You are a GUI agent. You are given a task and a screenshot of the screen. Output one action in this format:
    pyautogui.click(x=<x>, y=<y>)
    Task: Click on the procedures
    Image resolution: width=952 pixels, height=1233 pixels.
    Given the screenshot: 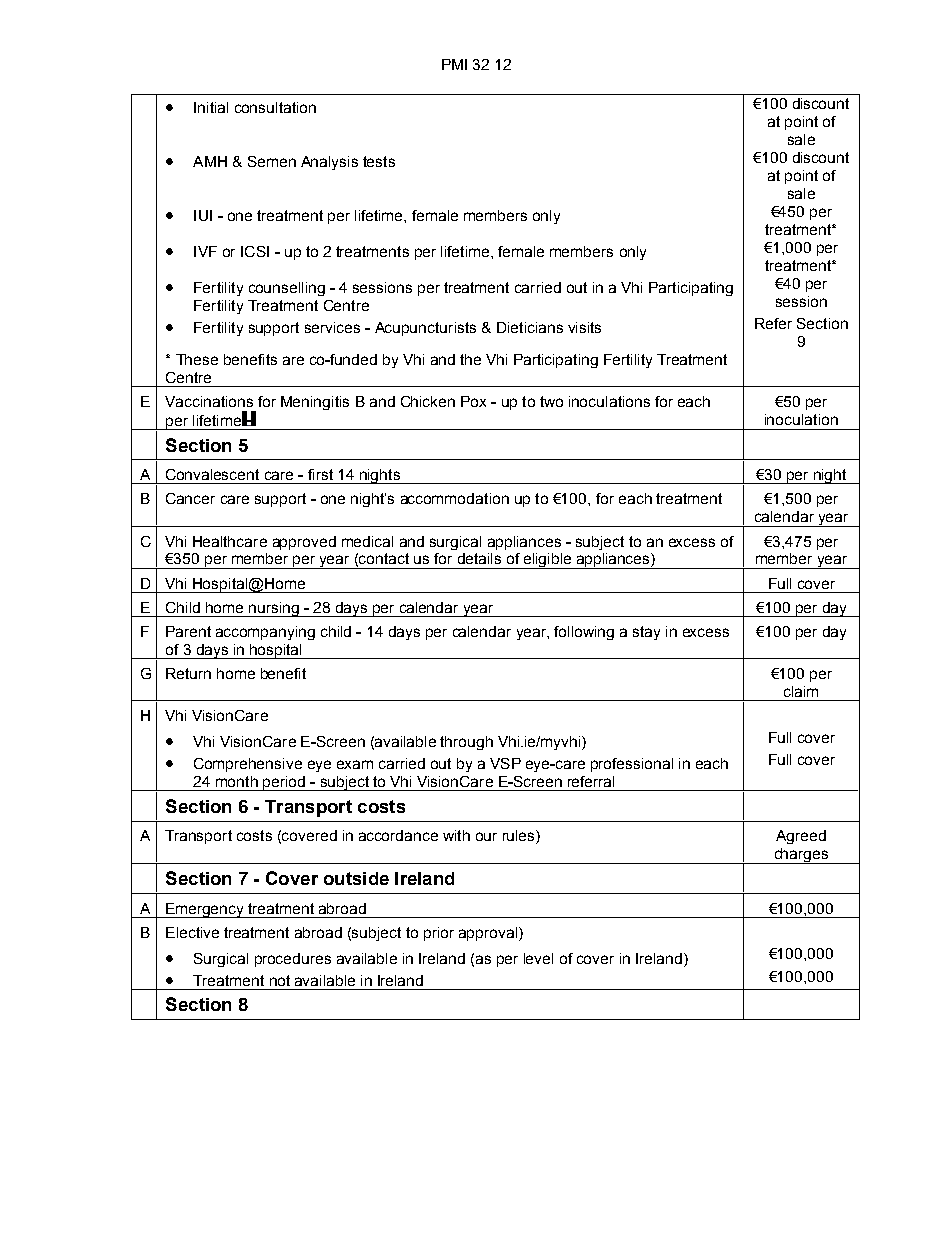 What is the action you would take?
    pyautogui.click(x=293, y=960)
